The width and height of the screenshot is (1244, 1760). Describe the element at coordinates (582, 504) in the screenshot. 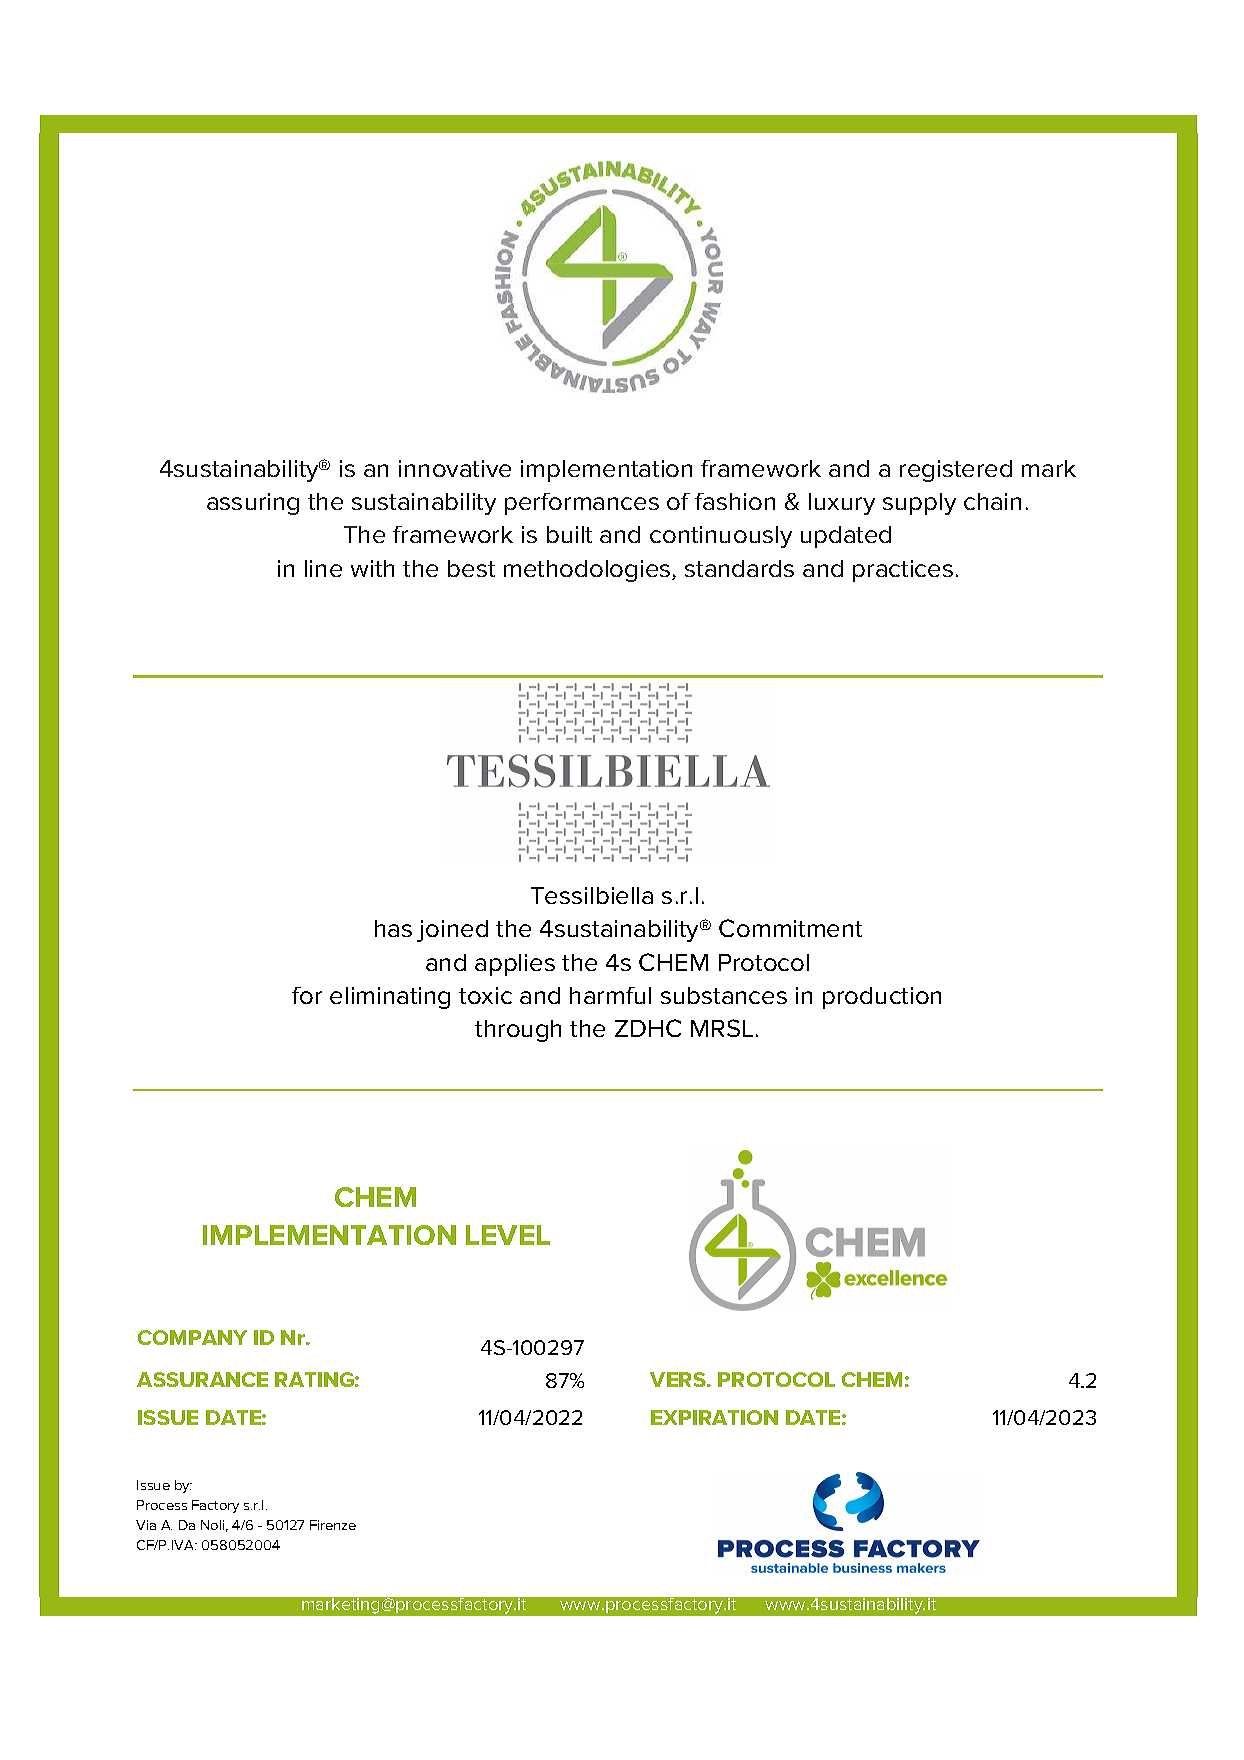

I see `performances` at that location.
